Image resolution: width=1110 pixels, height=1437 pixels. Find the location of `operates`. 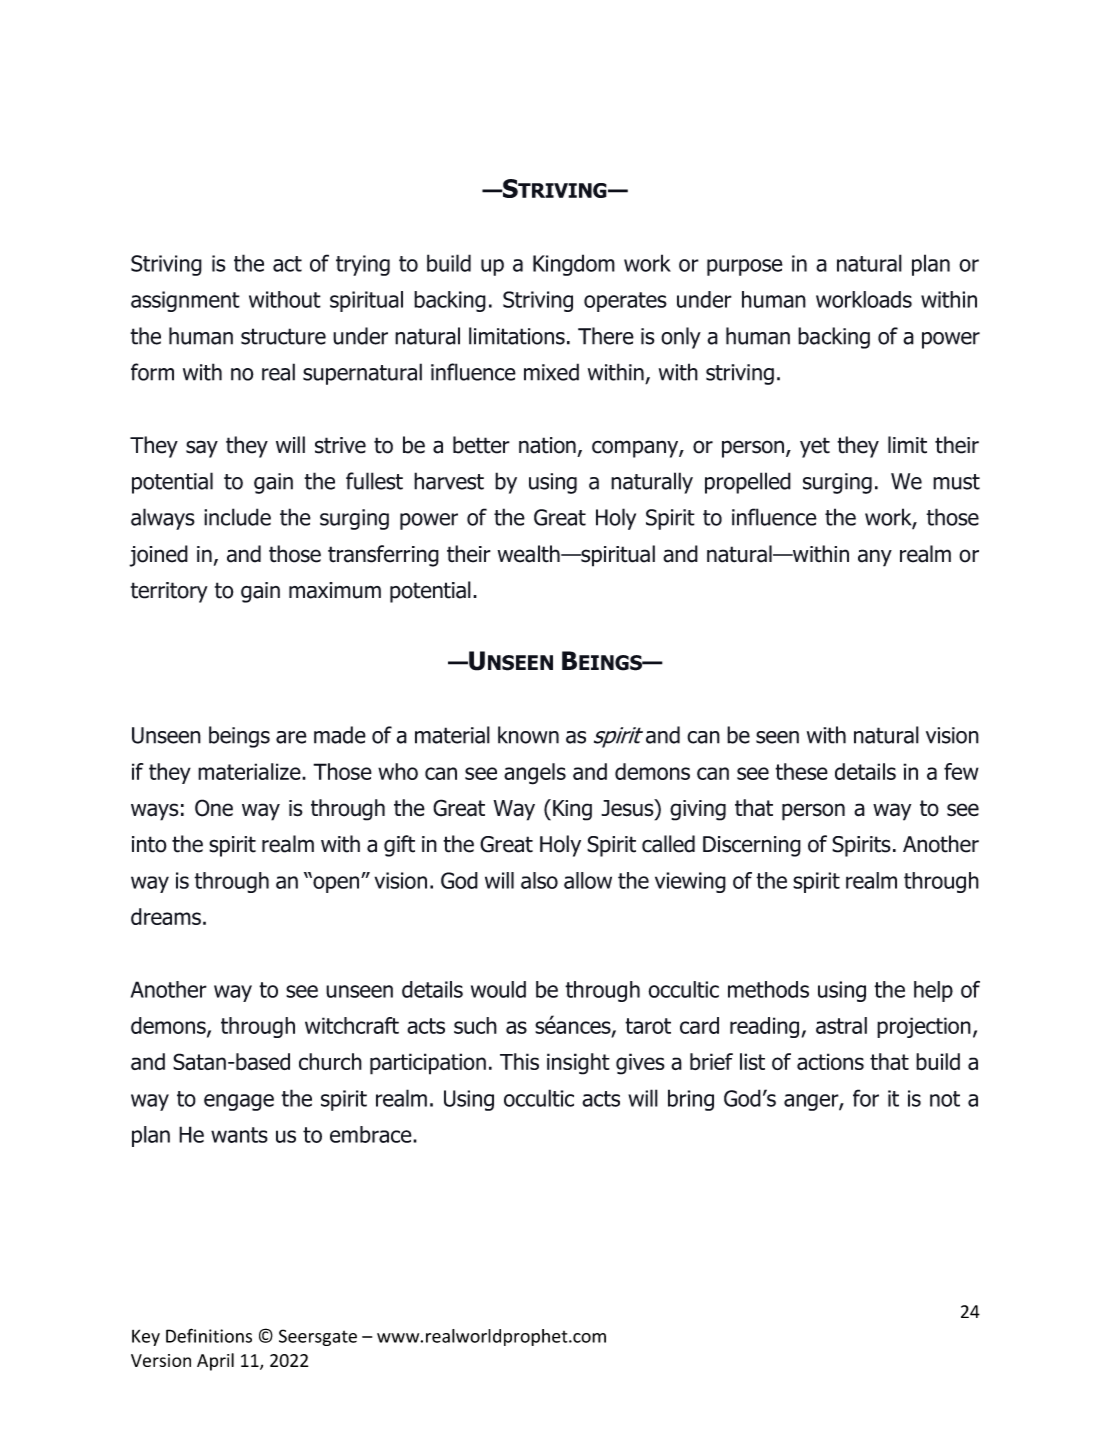

operates is located at coordinates (625, 302).
